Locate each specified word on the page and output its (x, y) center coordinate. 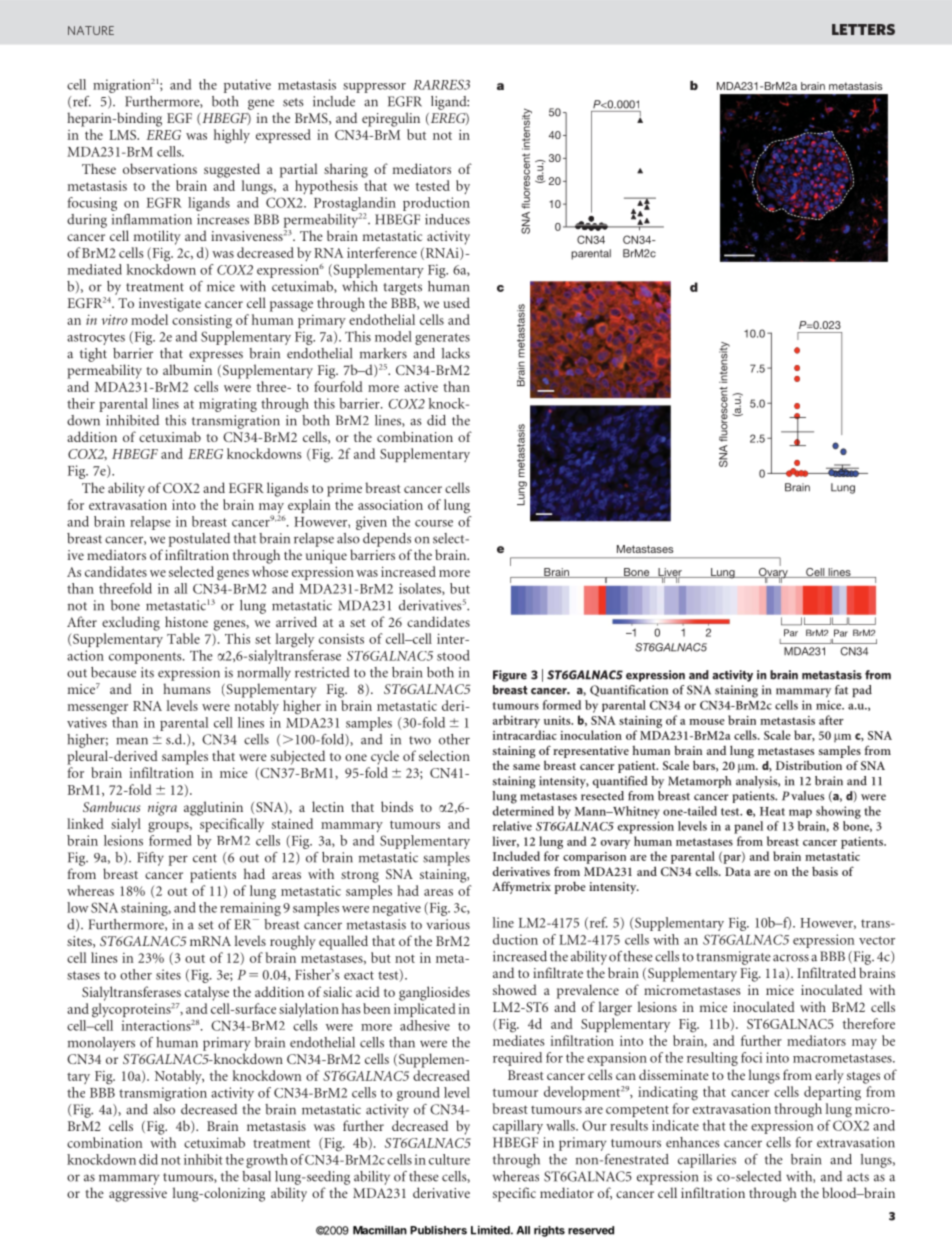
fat (841, 690)
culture (449, 1159)
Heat (772, 811)
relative (512, 826)
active (421, 386)
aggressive (138, 1195)
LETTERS (863, 29)
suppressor (374, 88)
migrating (228, 405)
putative (247, 86)
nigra (162, 809)
